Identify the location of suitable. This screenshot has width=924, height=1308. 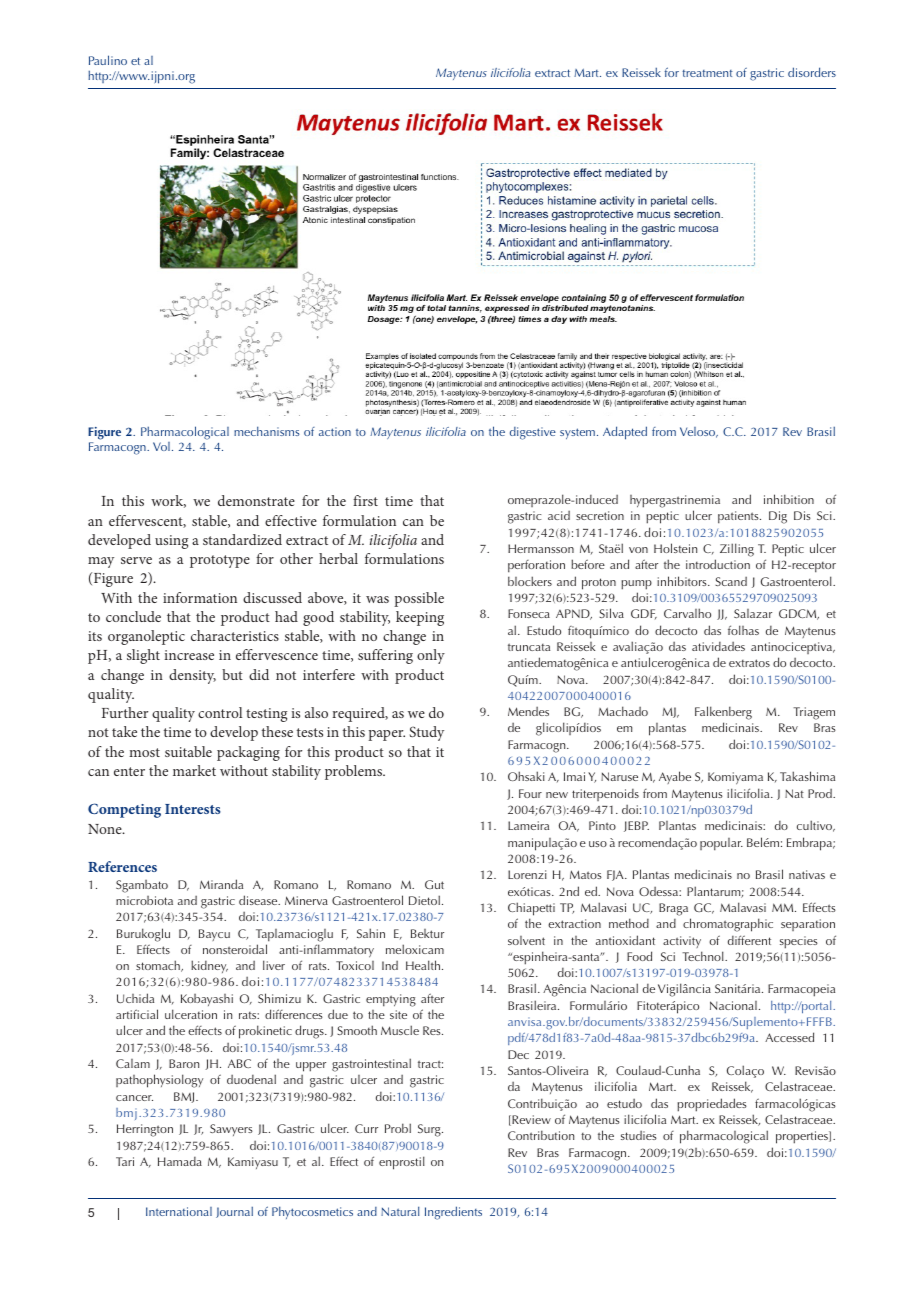
(188, 751).
